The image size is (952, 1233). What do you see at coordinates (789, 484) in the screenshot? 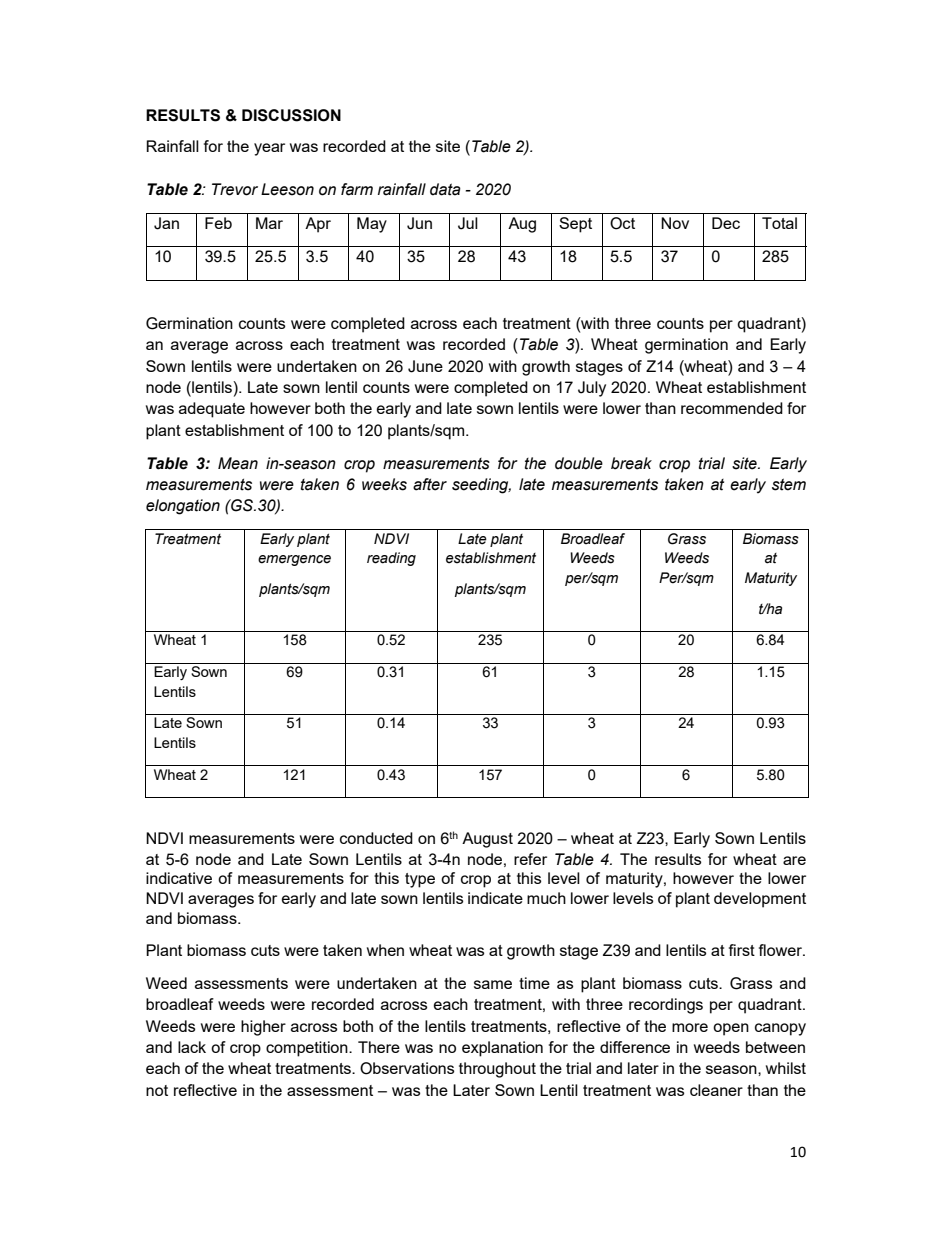
I see `stem` at bounding box center [789, 484].
